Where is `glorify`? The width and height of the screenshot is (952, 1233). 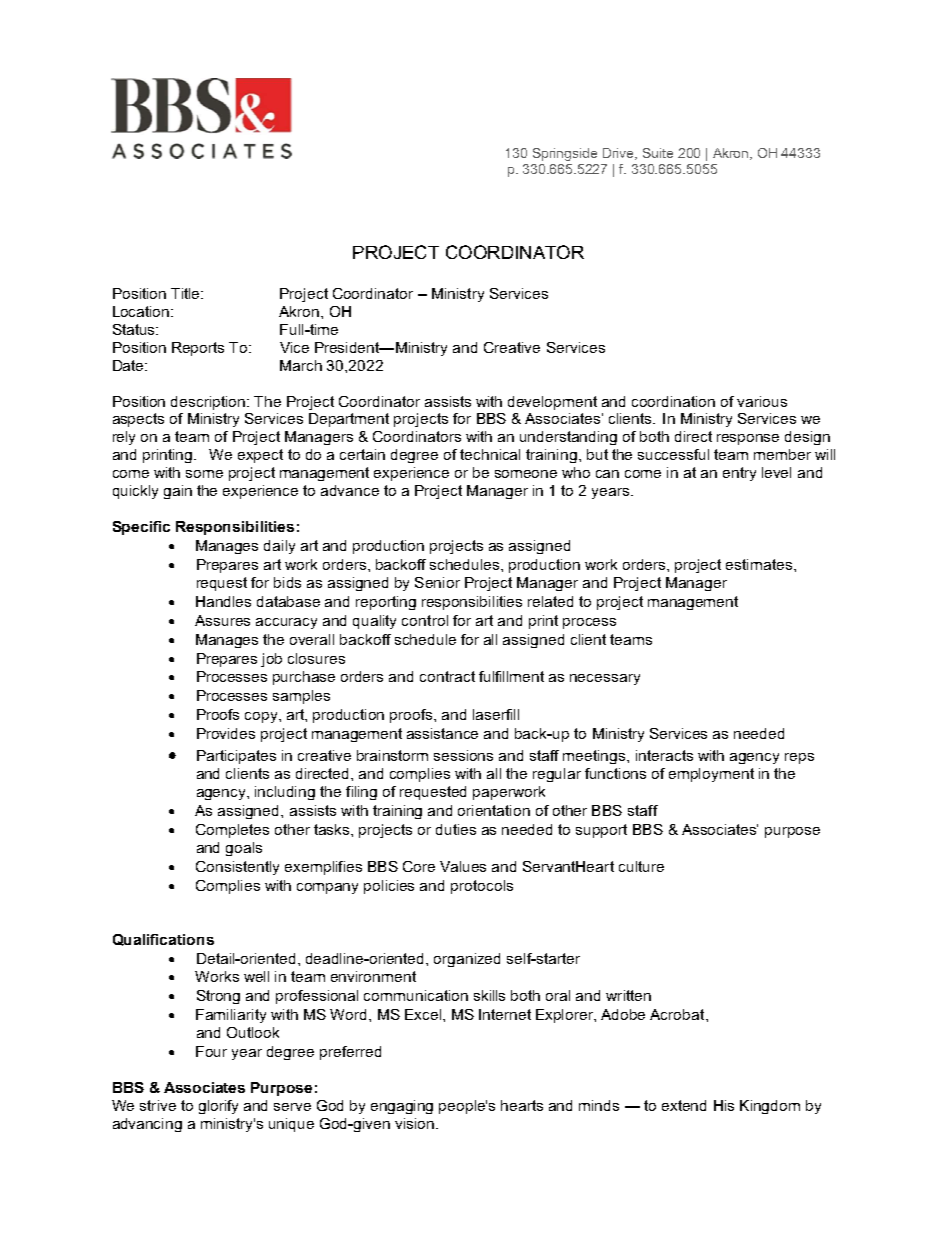
glorify is located at coordinates (218, 1107).
